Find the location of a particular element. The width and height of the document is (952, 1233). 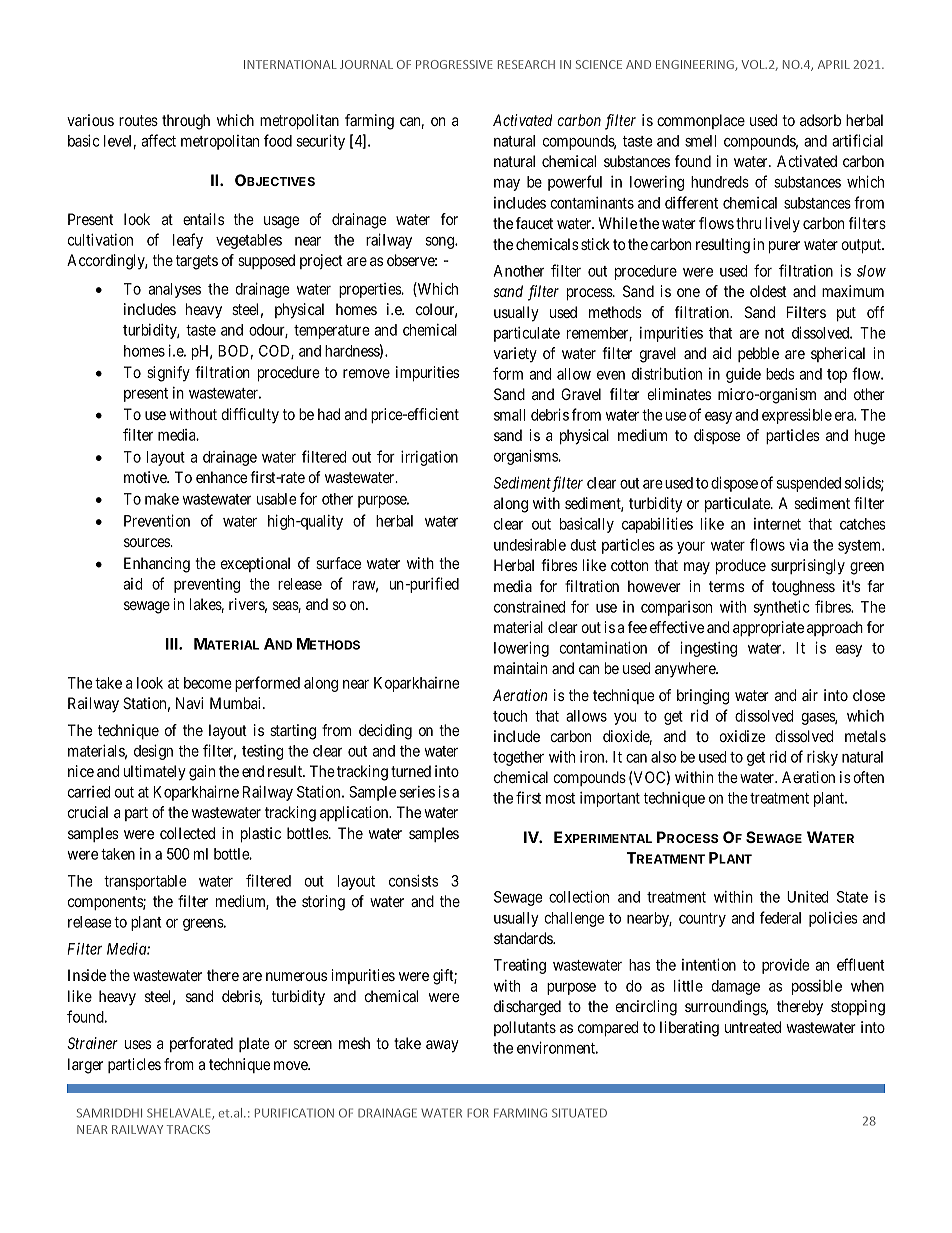

small is located at coordinates (509, 415).
